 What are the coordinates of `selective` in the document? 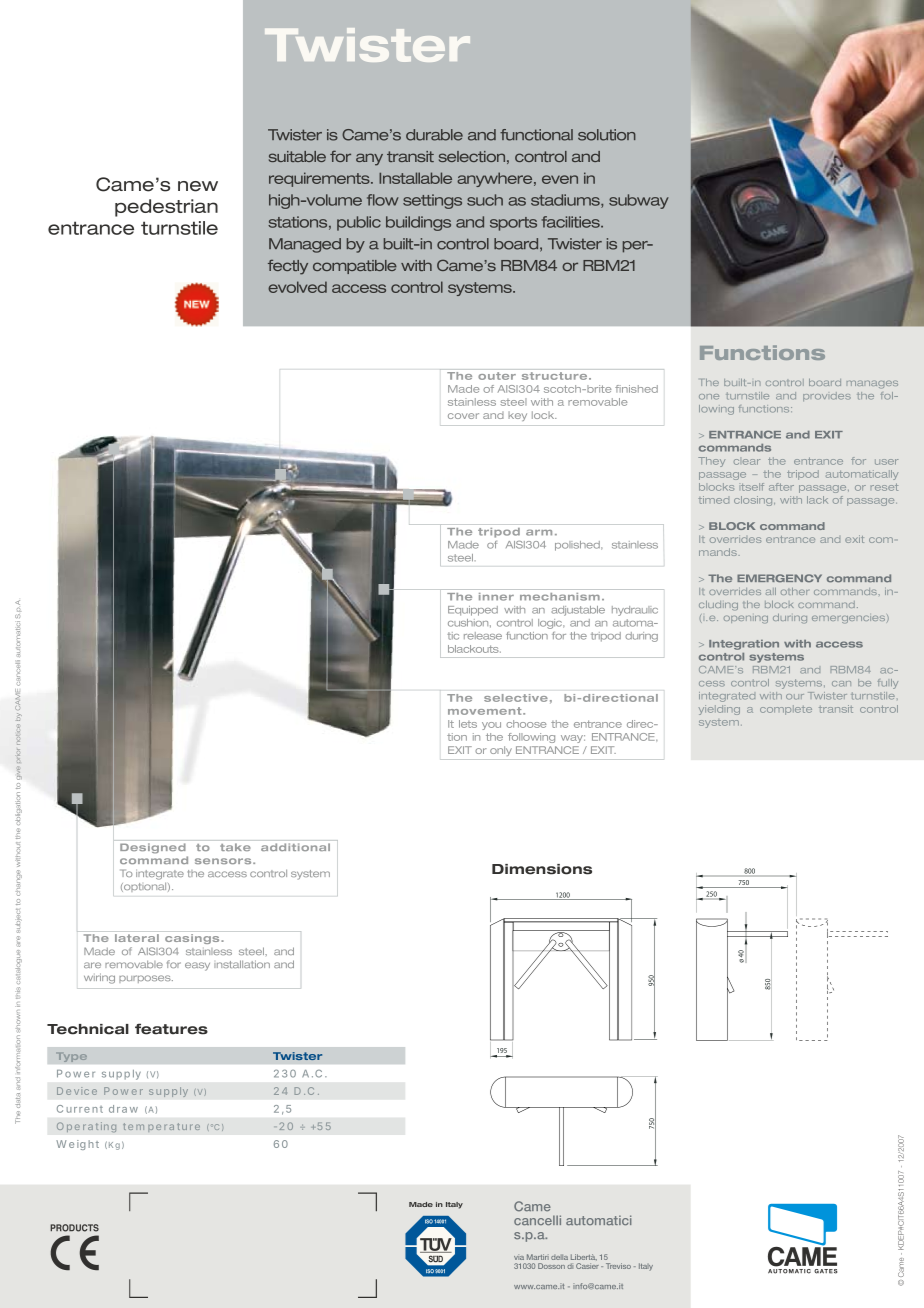 It's located at (516, 698).
